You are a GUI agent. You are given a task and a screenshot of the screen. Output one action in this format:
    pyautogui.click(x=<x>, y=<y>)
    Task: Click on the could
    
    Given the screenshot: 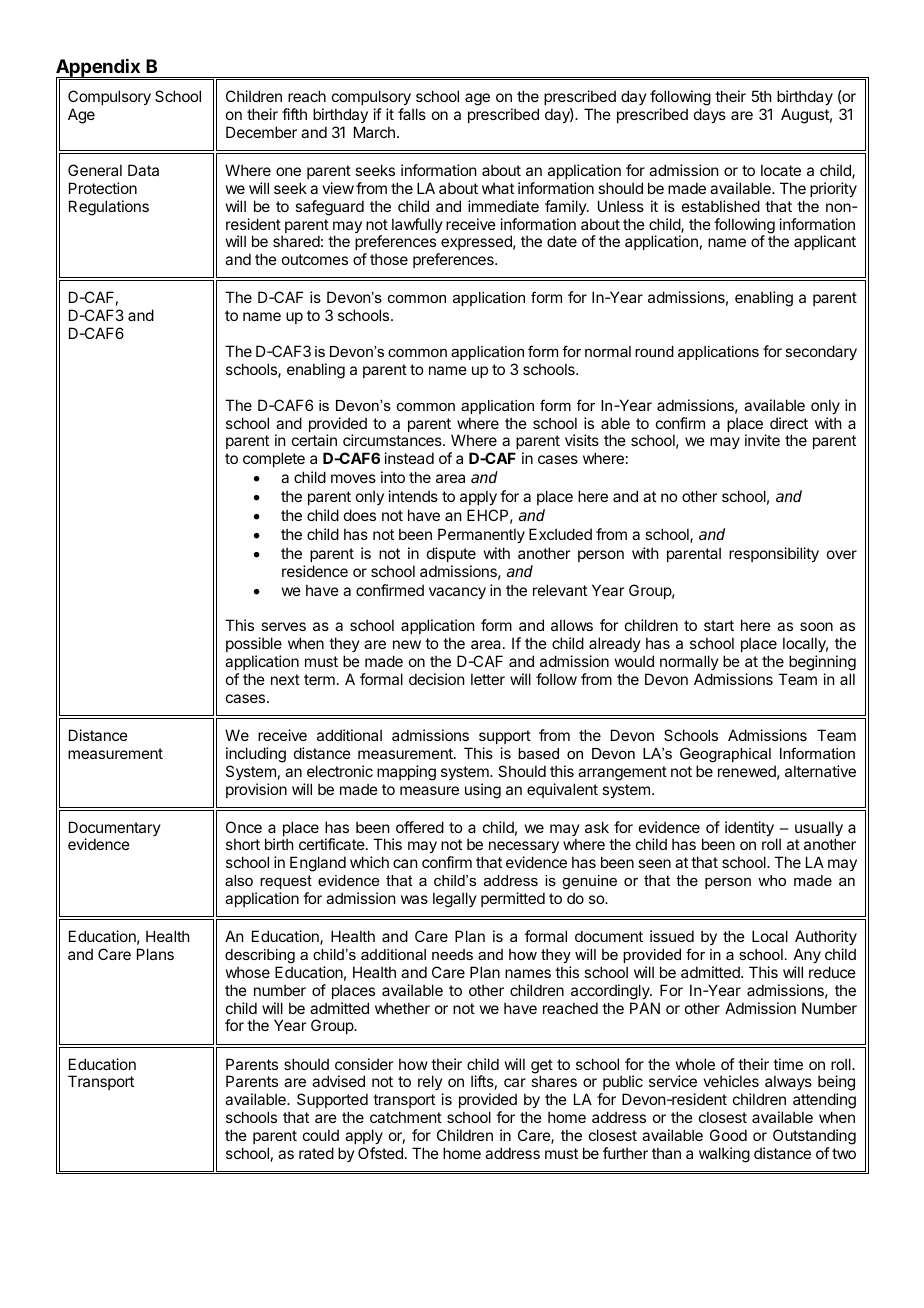 What is the action you would take?
    pyautogui.click(x=321, y=1135)
